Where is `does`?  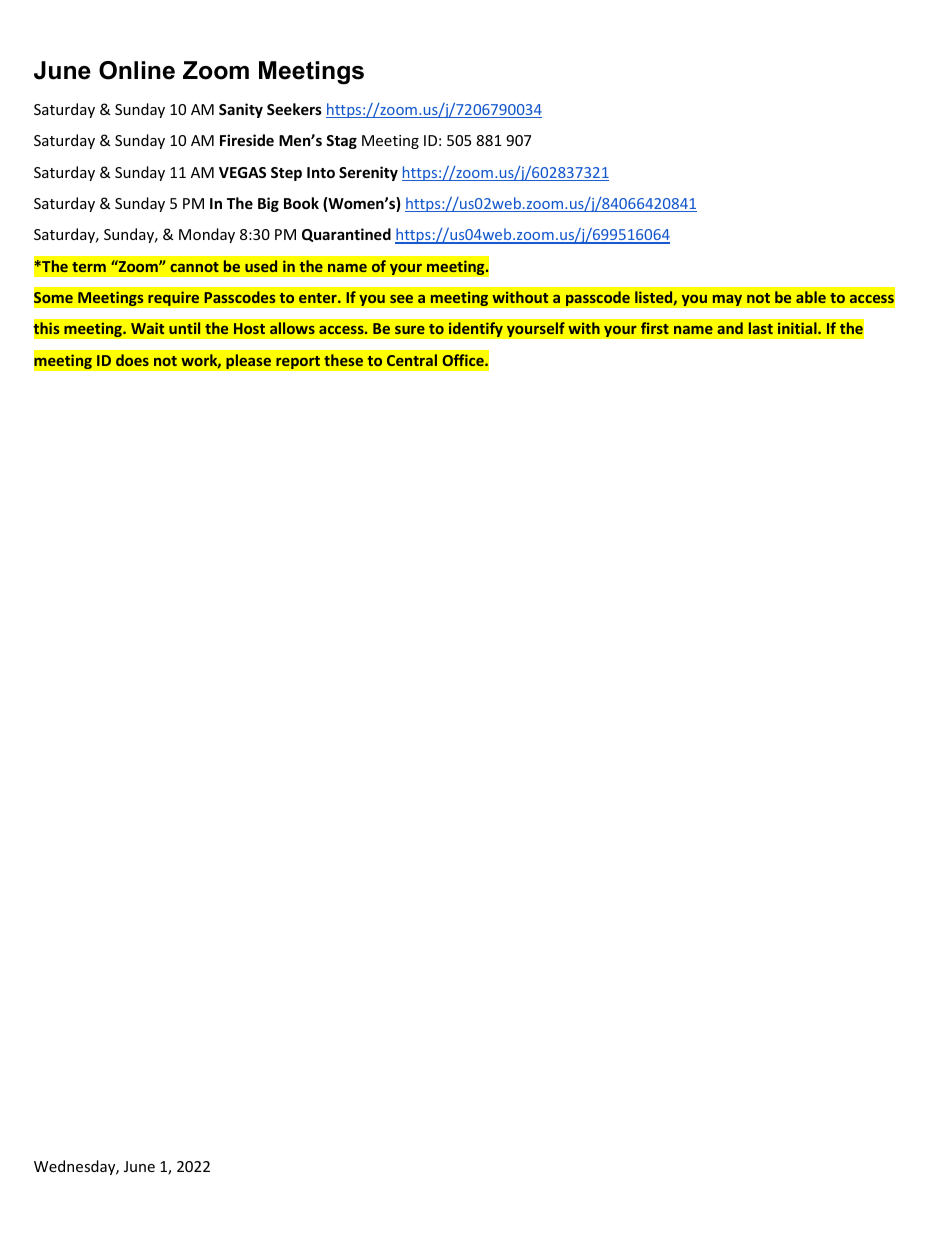 does is located at coordinates (132, 360).
